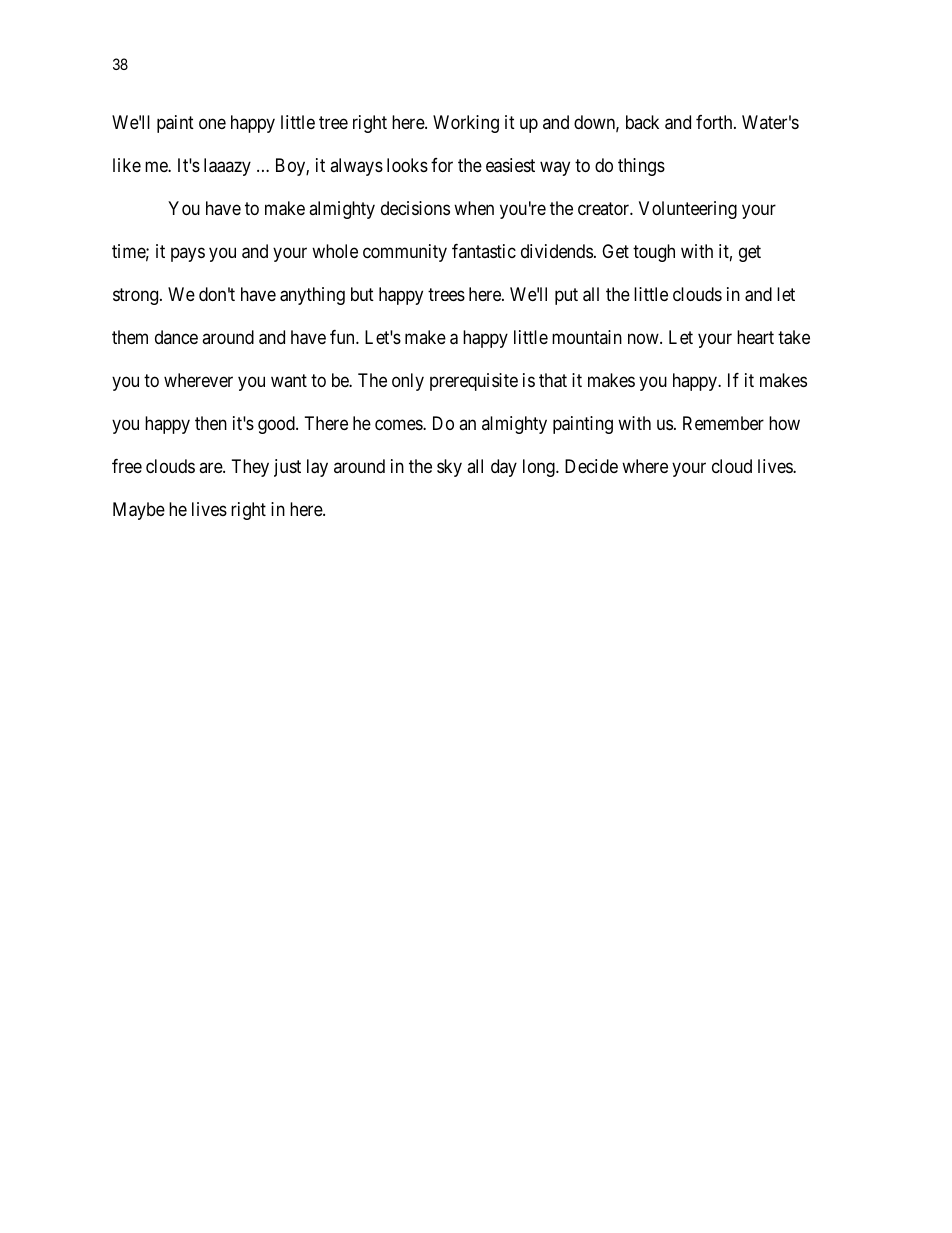  I want to click on sky, so click(449, 468).
